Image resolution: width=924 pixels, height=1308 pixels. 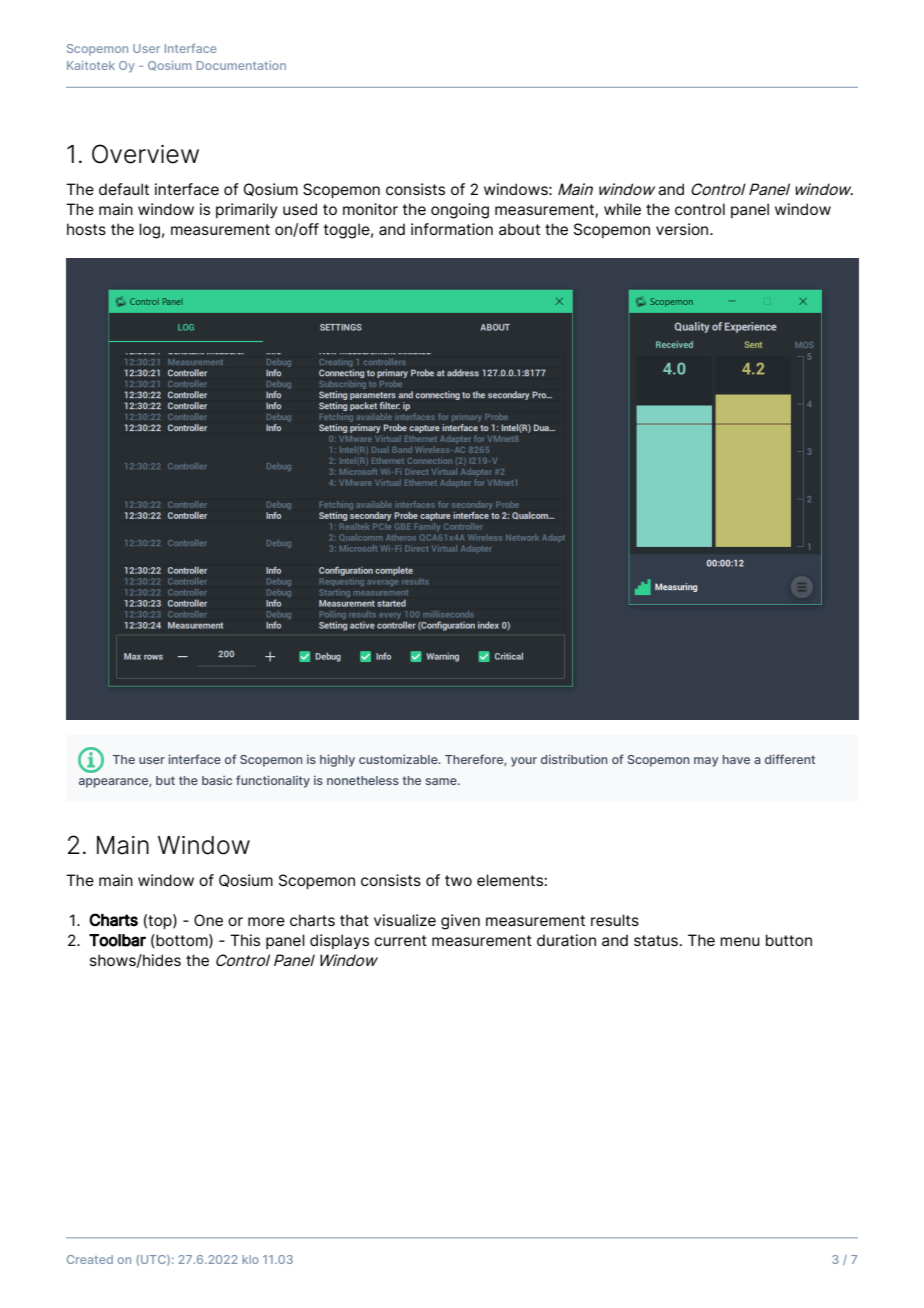 I want to click on information, so click(x=452, y=229).
